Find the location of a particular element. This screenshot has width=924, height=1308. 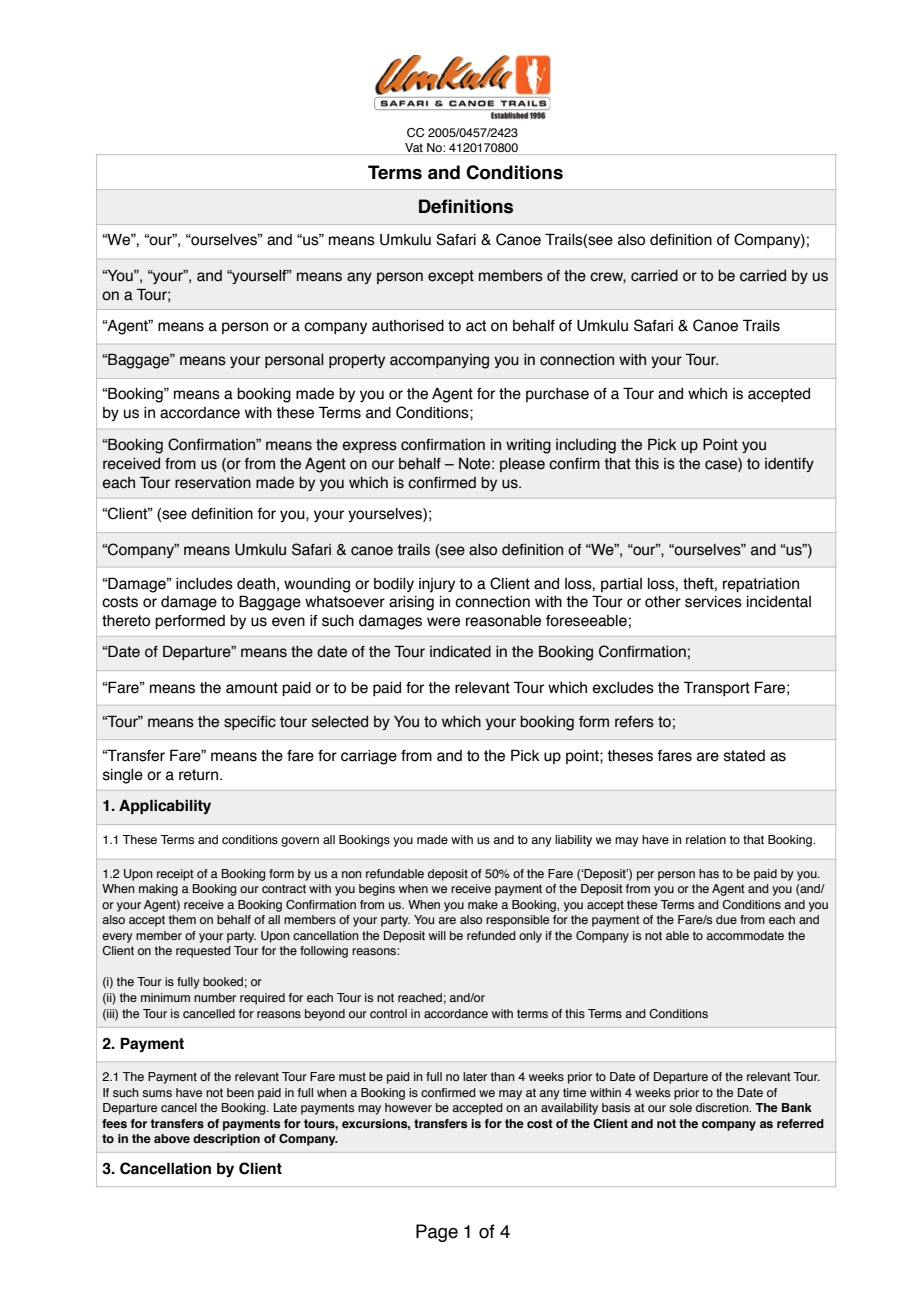

except is located at coordinates (451, 277).
